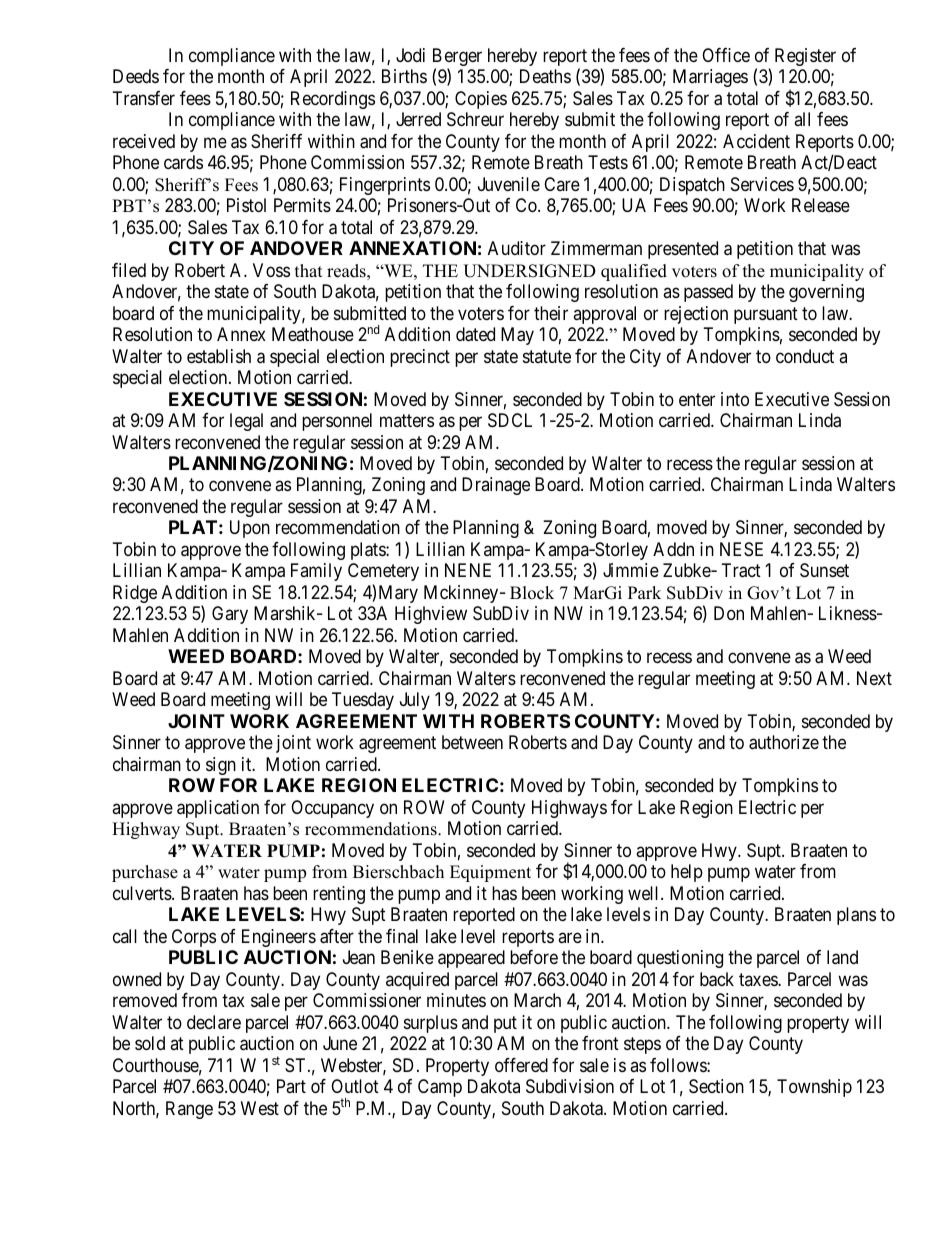 This screenshot has width=952, height=1233. I want to click on Range, so click(189, 1110).
